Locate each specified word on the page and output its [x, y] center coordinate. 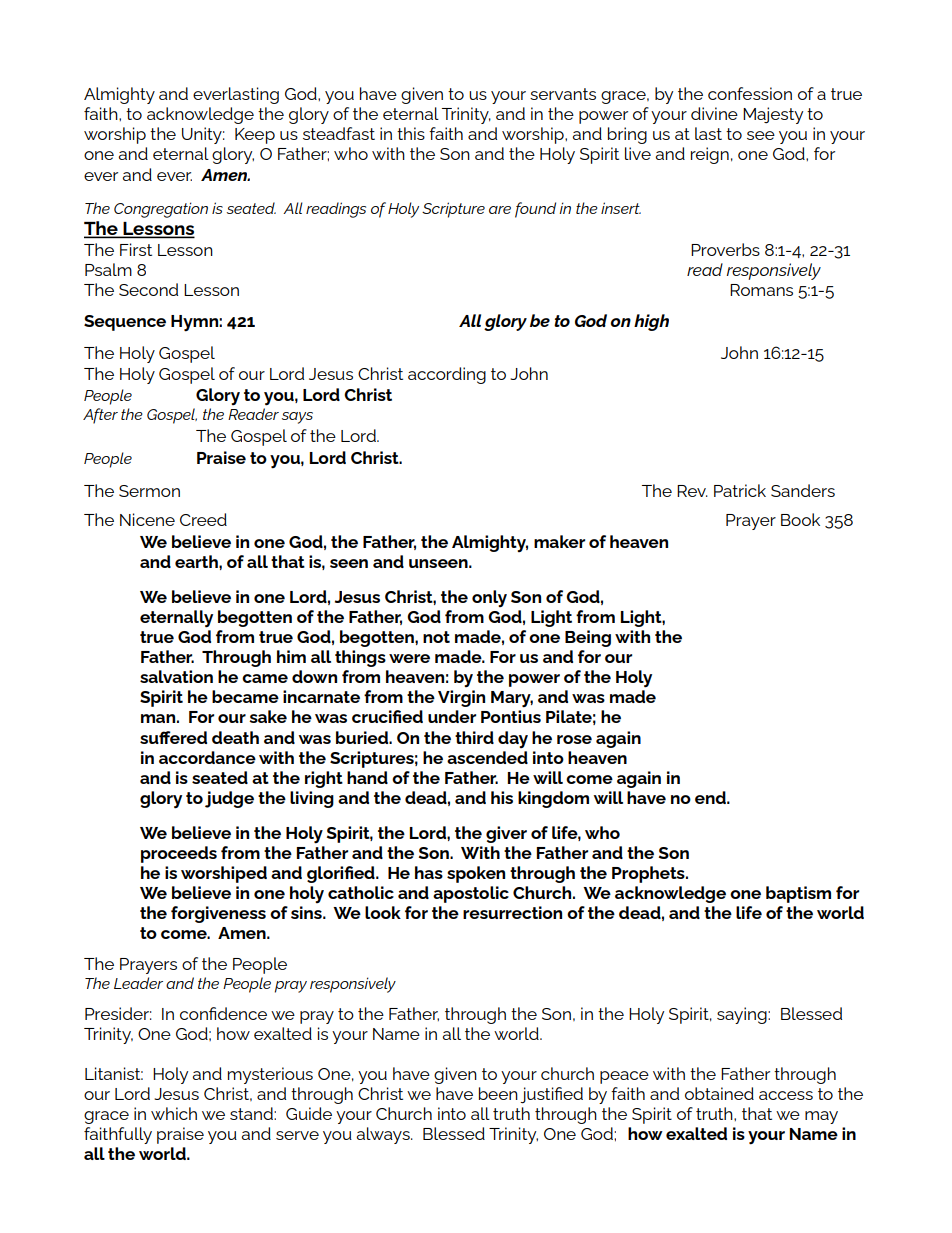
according [447, 375]
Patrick [740, 490]
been [498, 1093]
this [411, 133]
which [174, 1113]
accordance [207, 757]
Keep [255, 136]
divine [714, 113]
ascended [487, 757]
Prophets [649, 874]
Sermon [149, 491]
